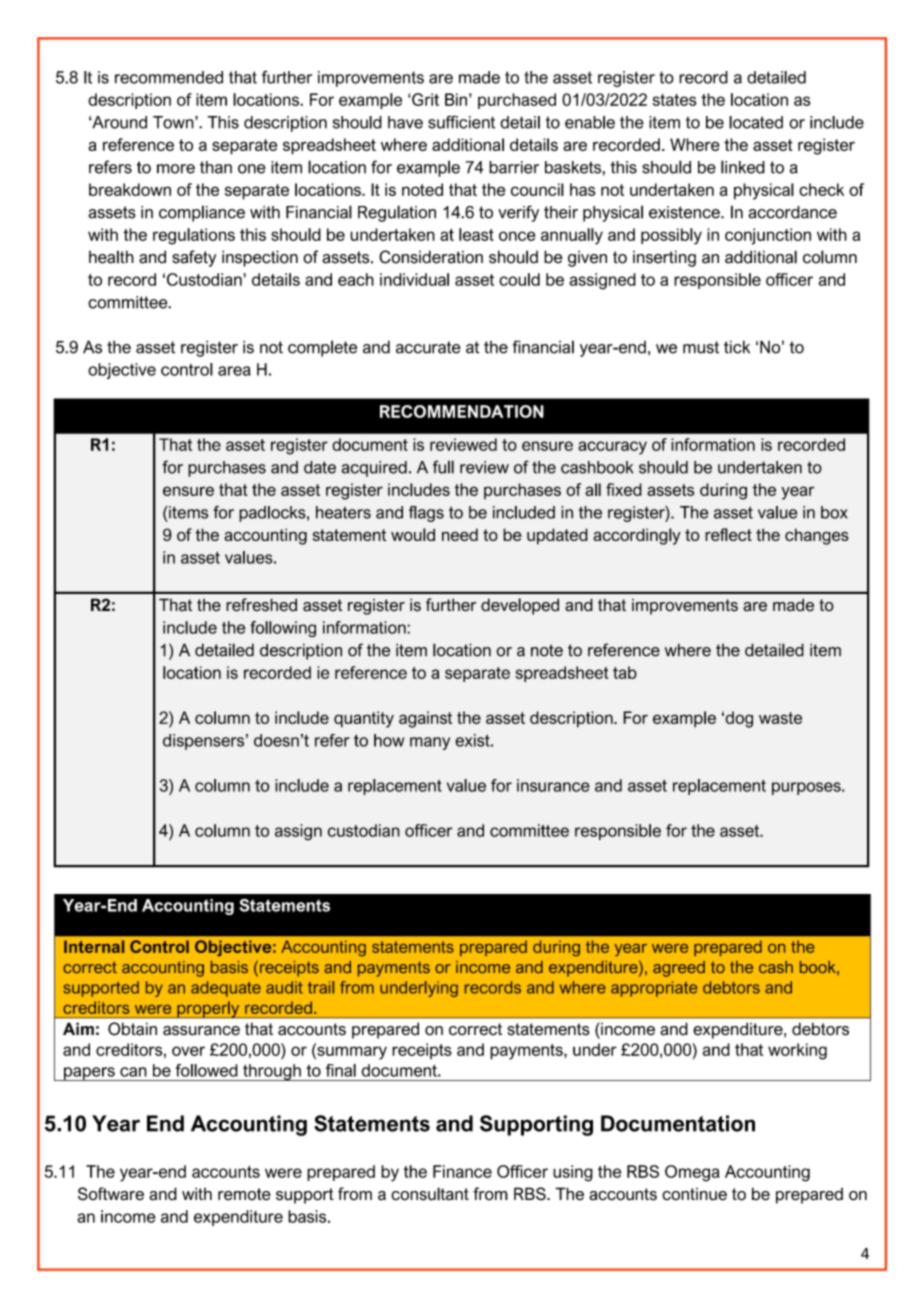  What do you see at coordinates (756, 122) in the page?
I see `located` at bounding box center [756, 122].
